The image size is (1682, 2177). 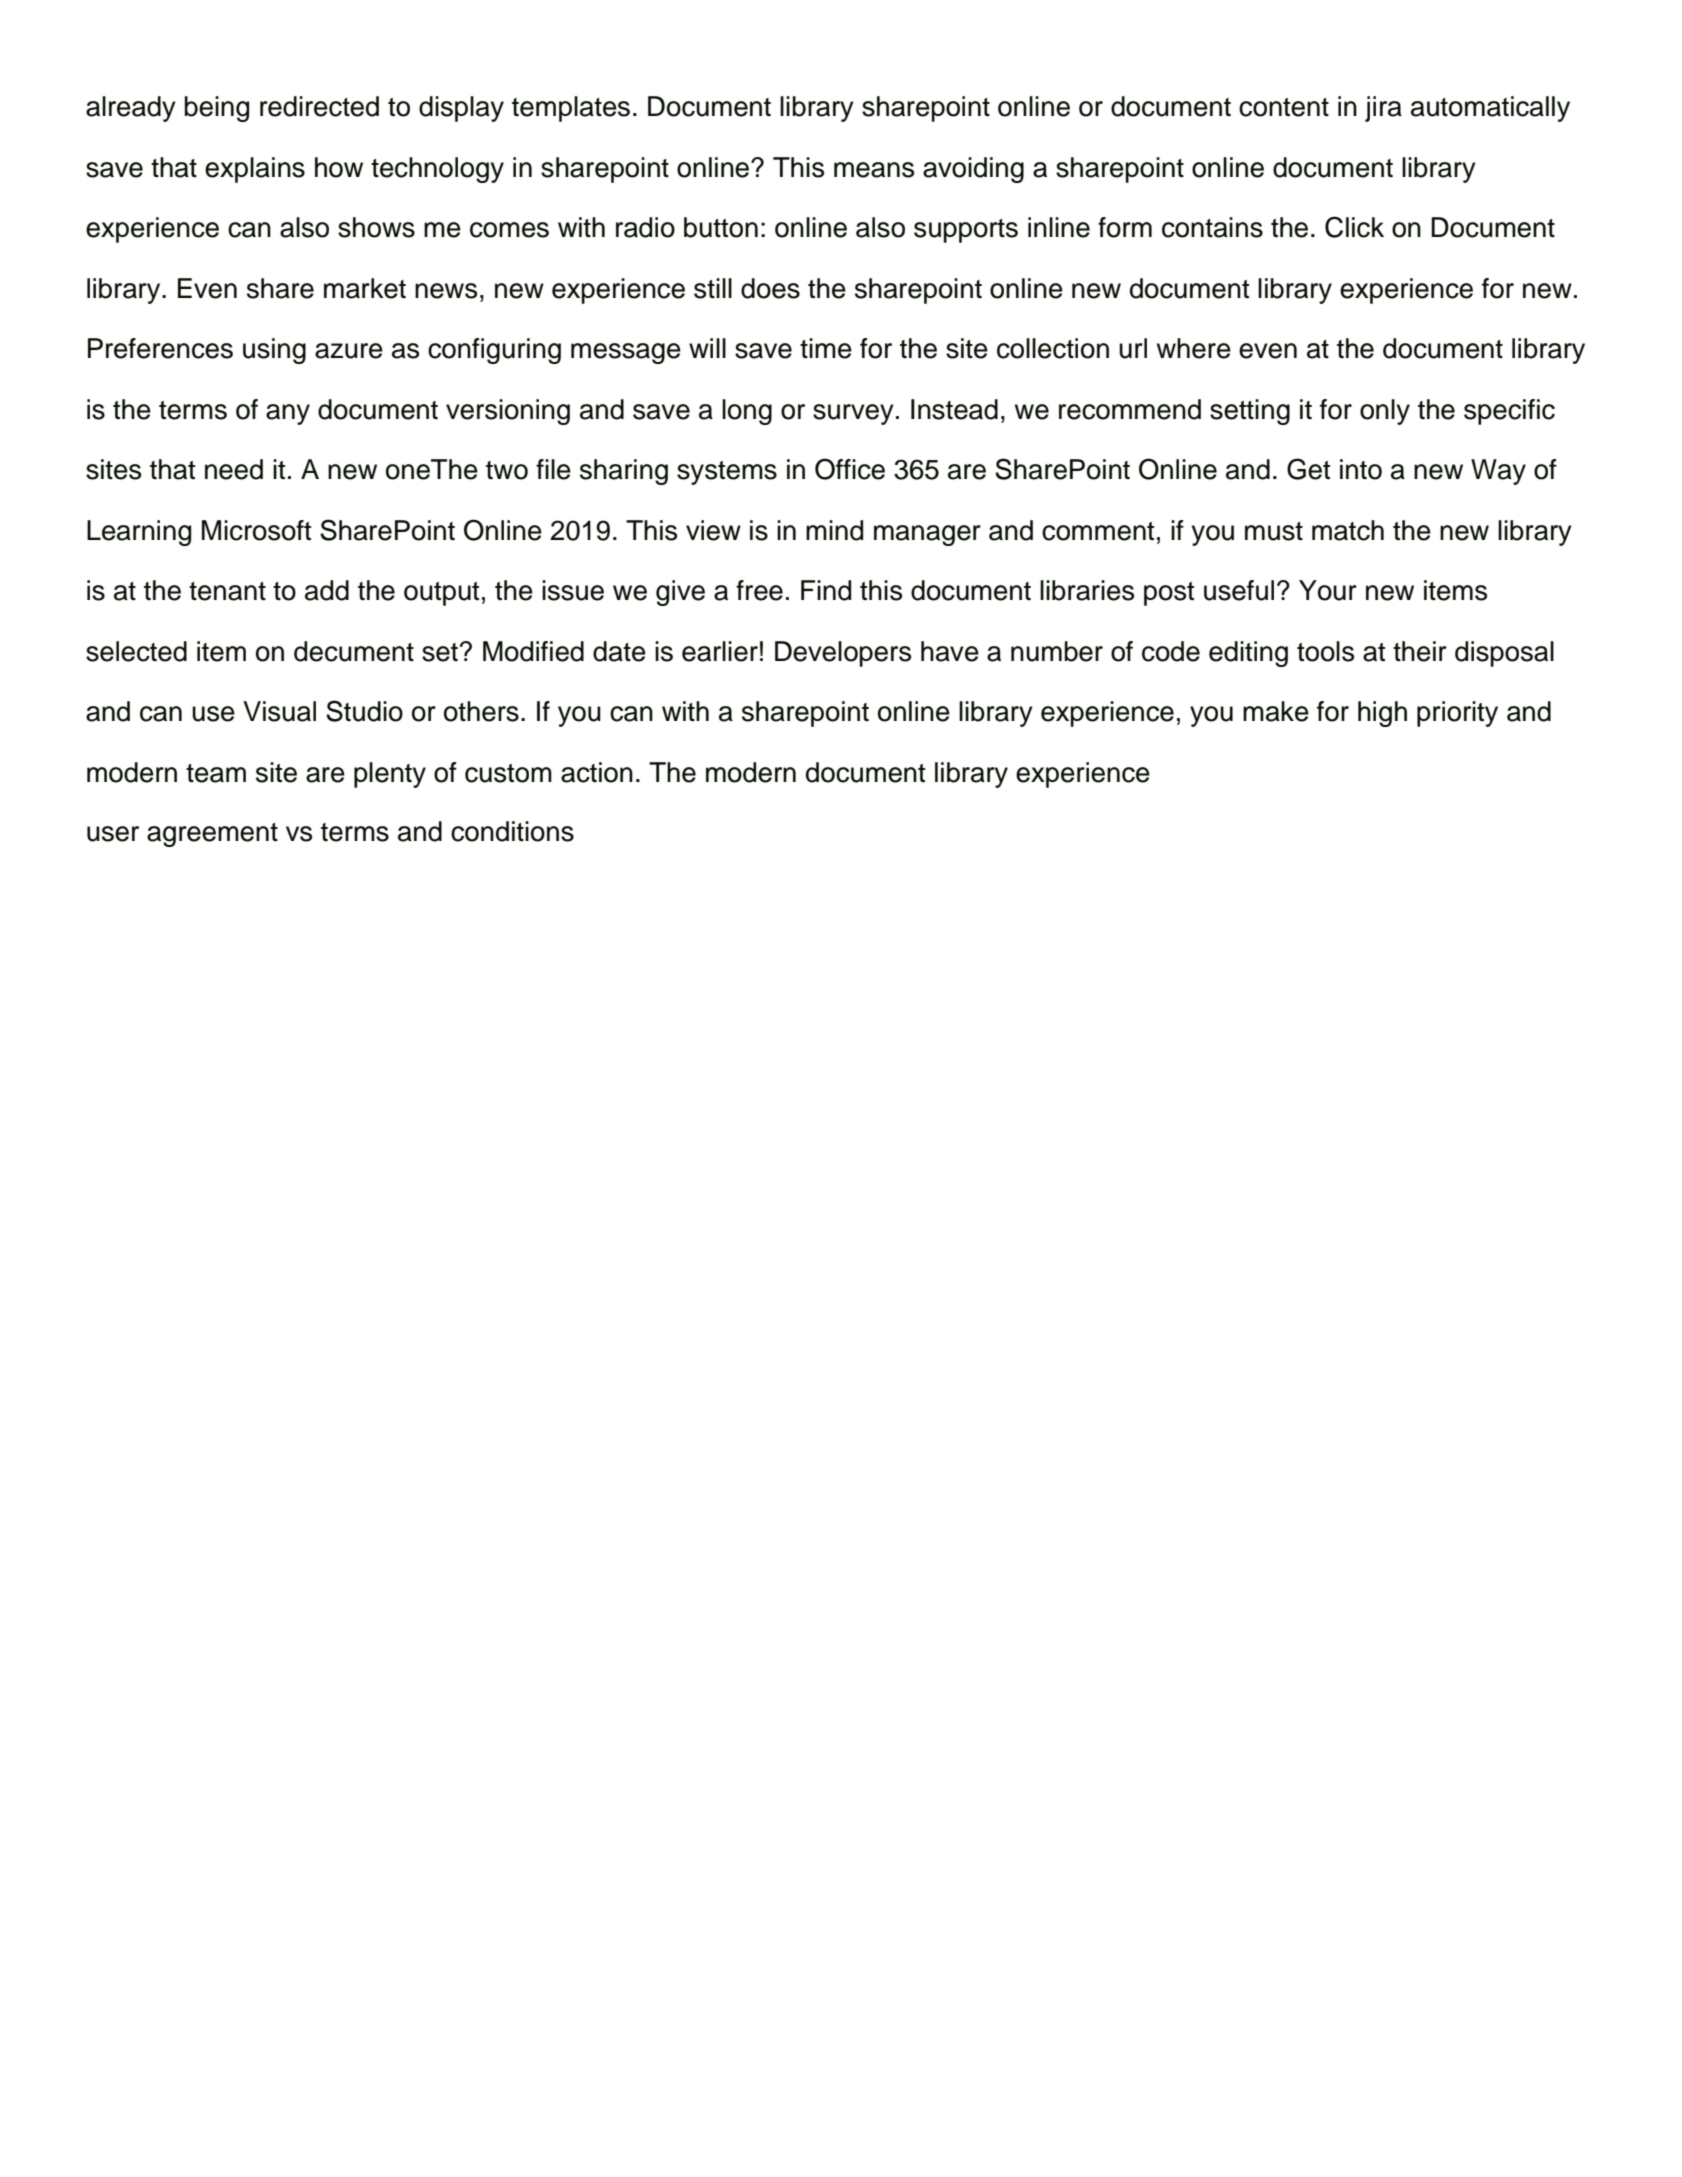 I want to click on where, so click(x=1194, y=348).
